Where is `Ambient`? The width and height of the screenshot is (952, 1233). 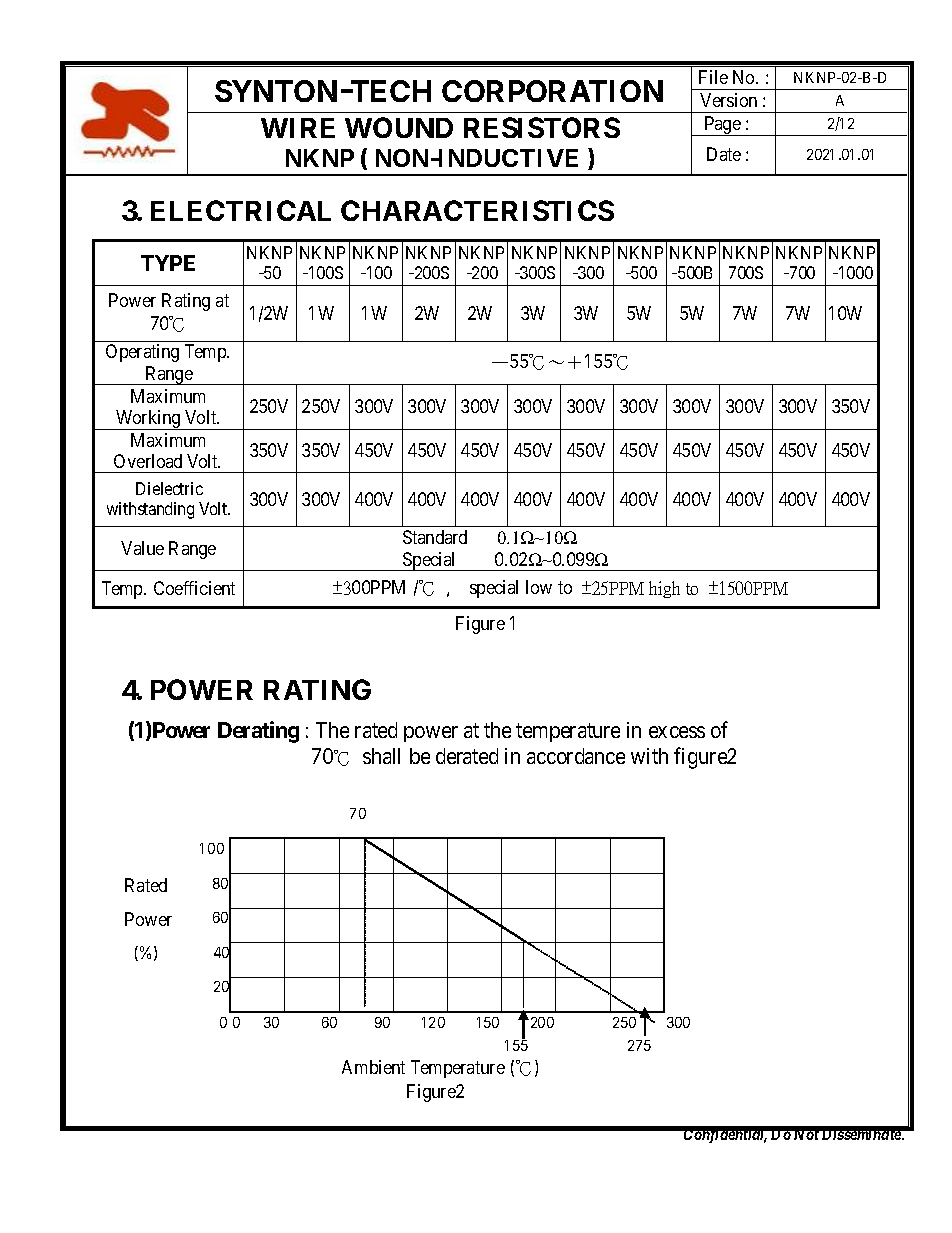
Ambient is located at coordinates (373, 1067).
